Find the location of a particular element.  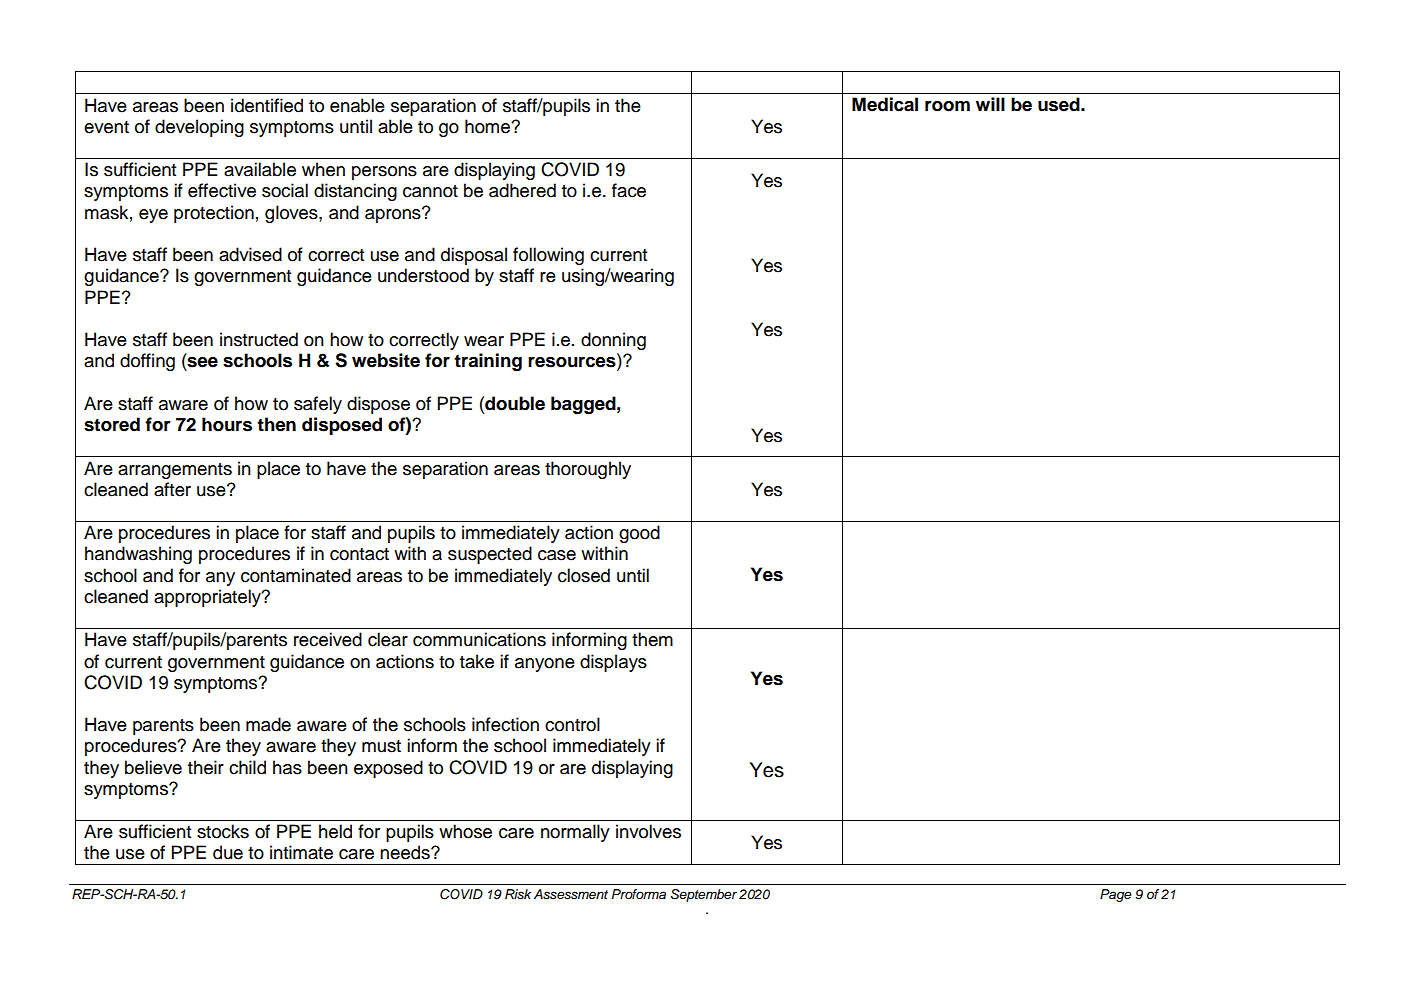

Assessment is located at coordinates (571, 894).
